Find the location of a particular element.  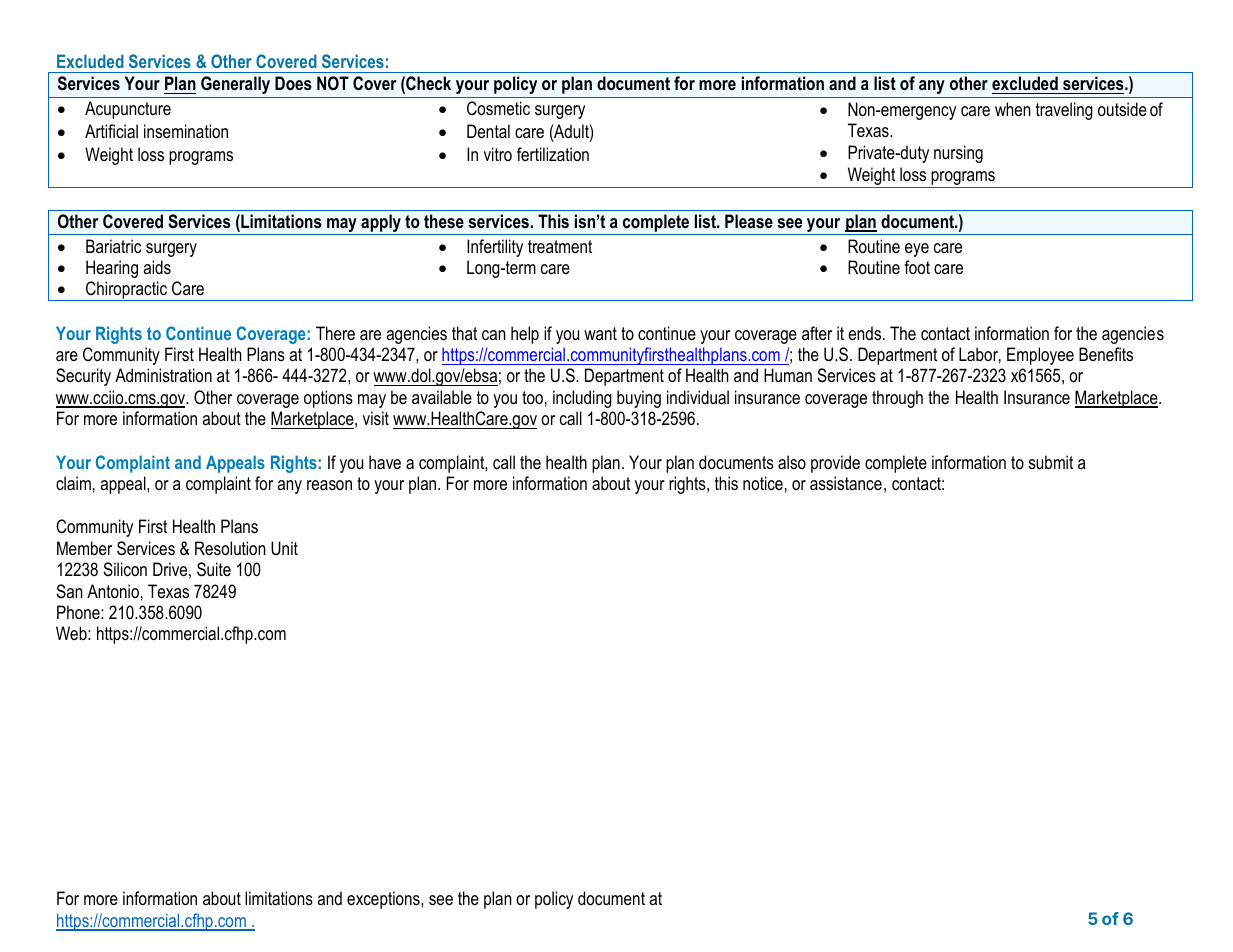

insemination is located at coordinates (186, 131).
